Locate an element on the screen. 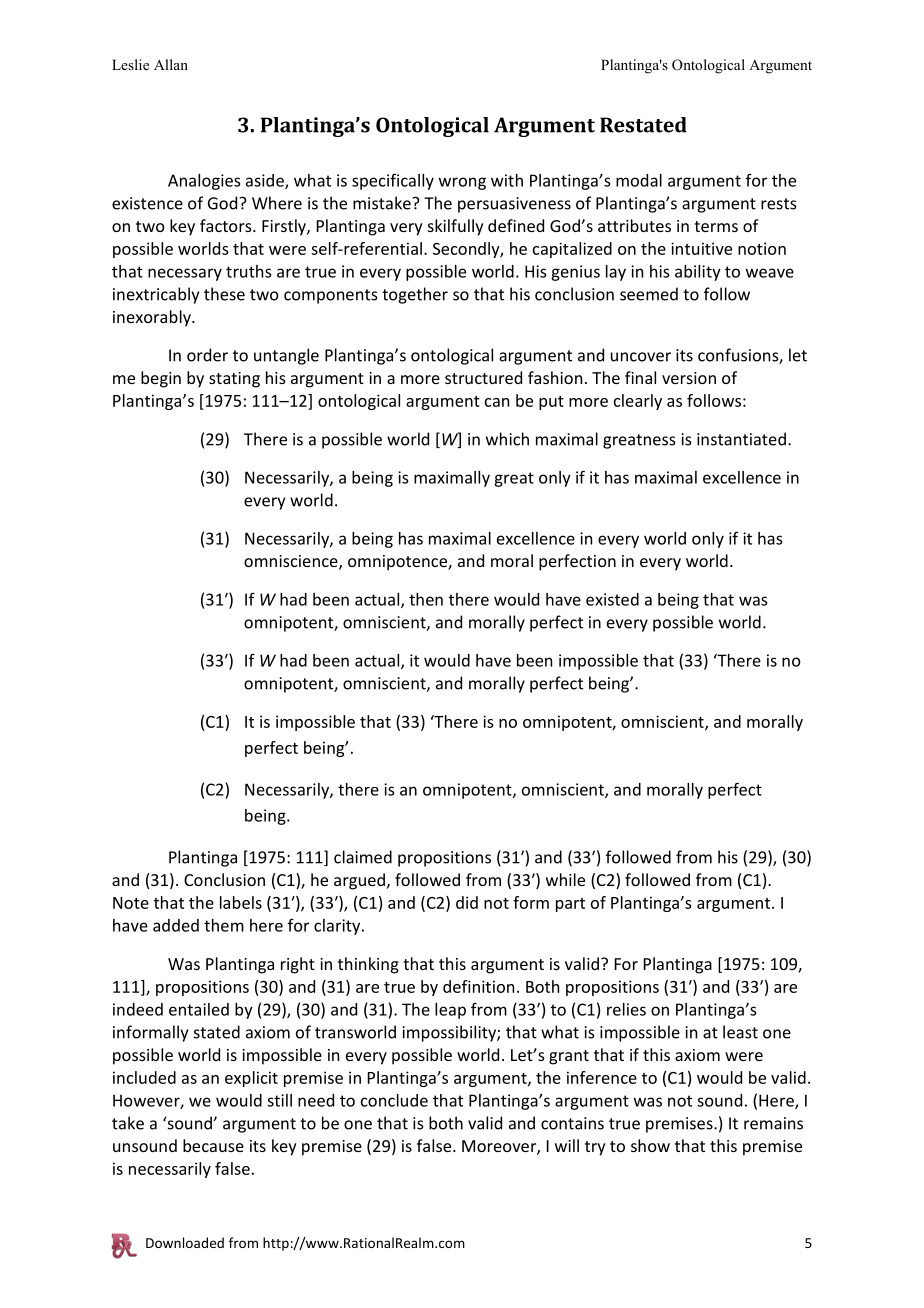 The width and height of the screenshot is (924, 1308). wrong is located at coordinates (462, 183).
